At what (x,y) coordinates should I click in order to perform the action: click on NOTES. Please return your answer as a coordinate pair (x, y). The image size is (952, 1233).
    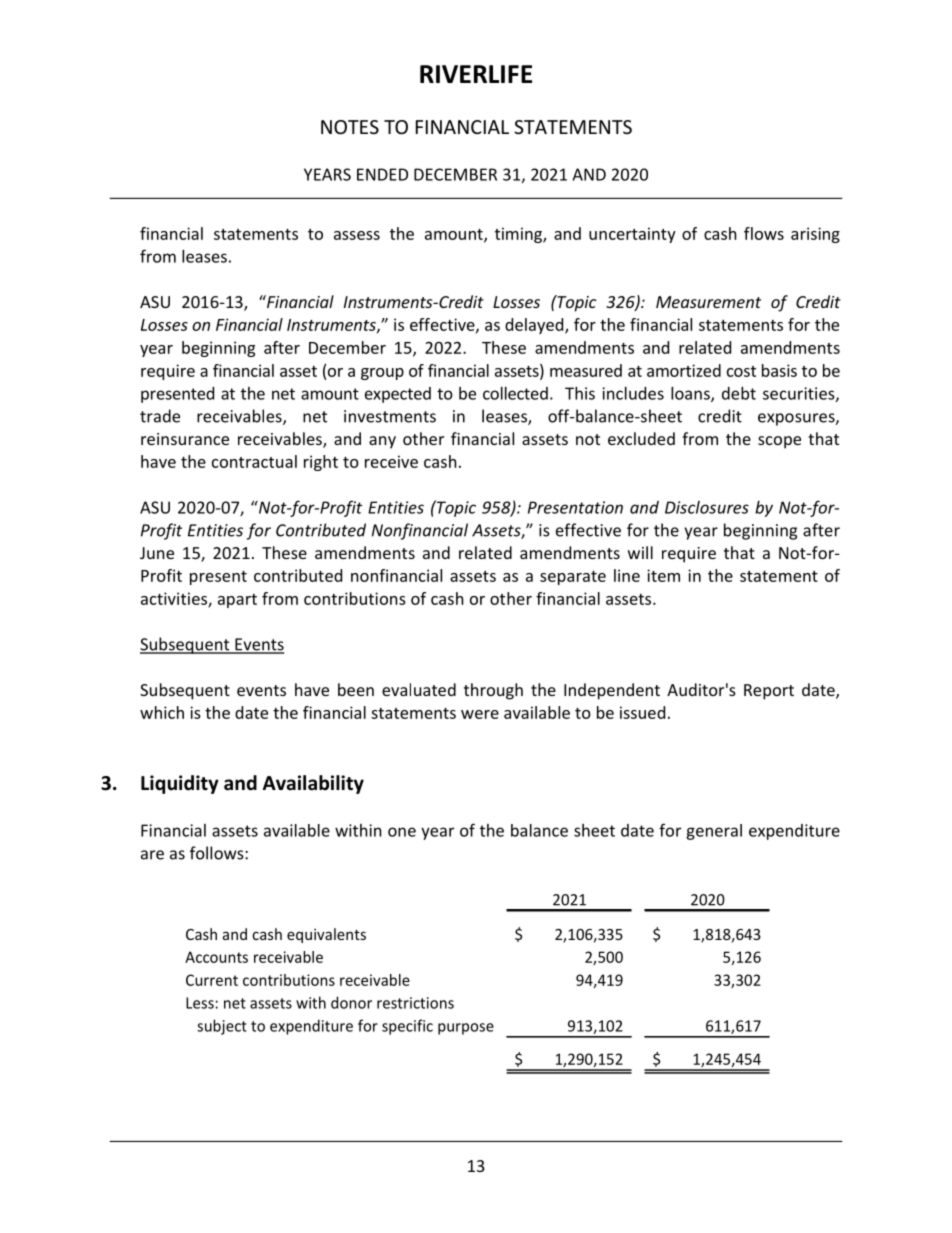
    Looking at the image, I should click on (350, 127).
